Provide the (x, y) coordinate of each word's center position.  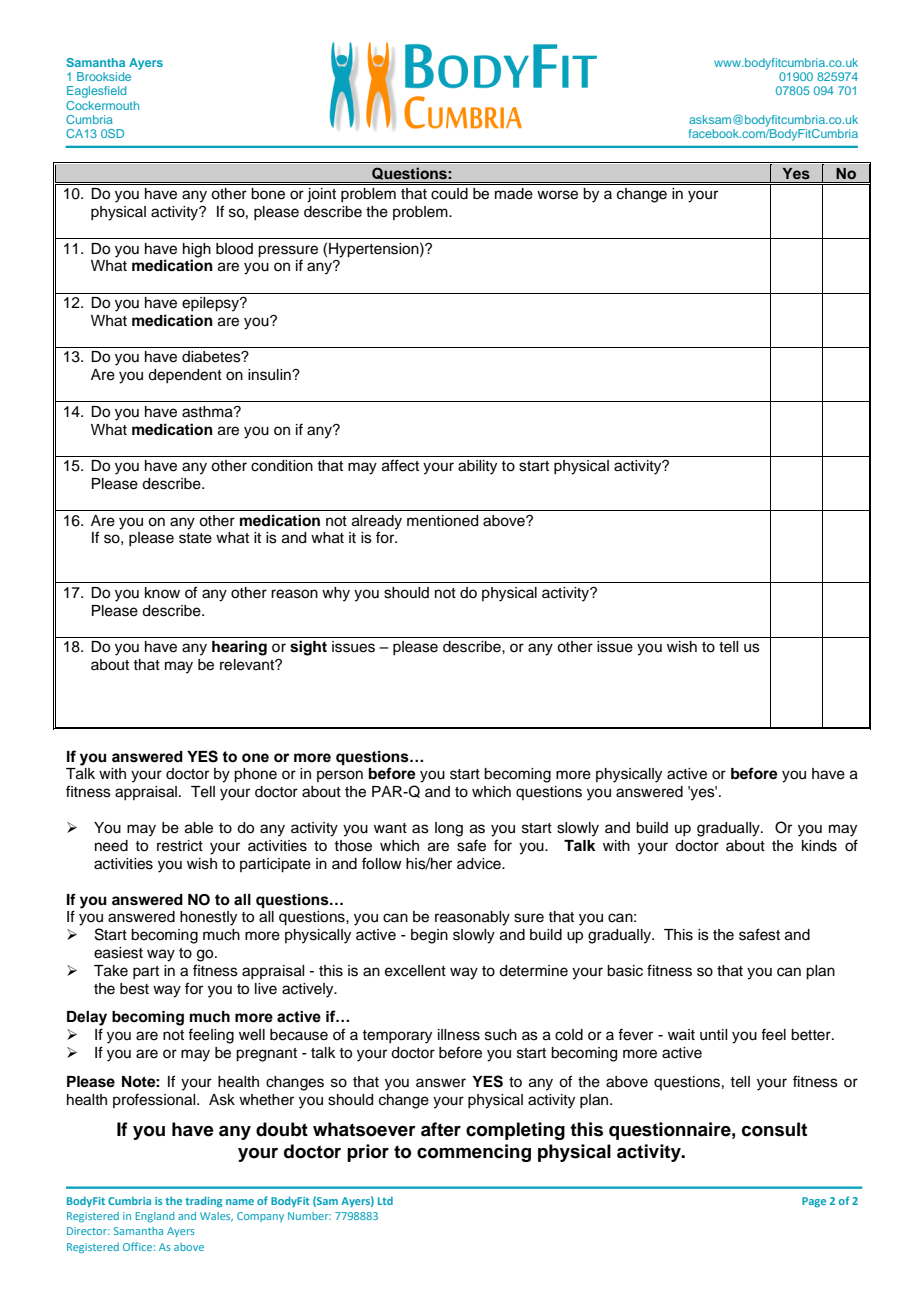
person (340, 776)
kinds (819, 846)
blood (234, 249)
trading (203, 1202)
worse (557, 195)
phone (255, 775)
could (449, 194)
